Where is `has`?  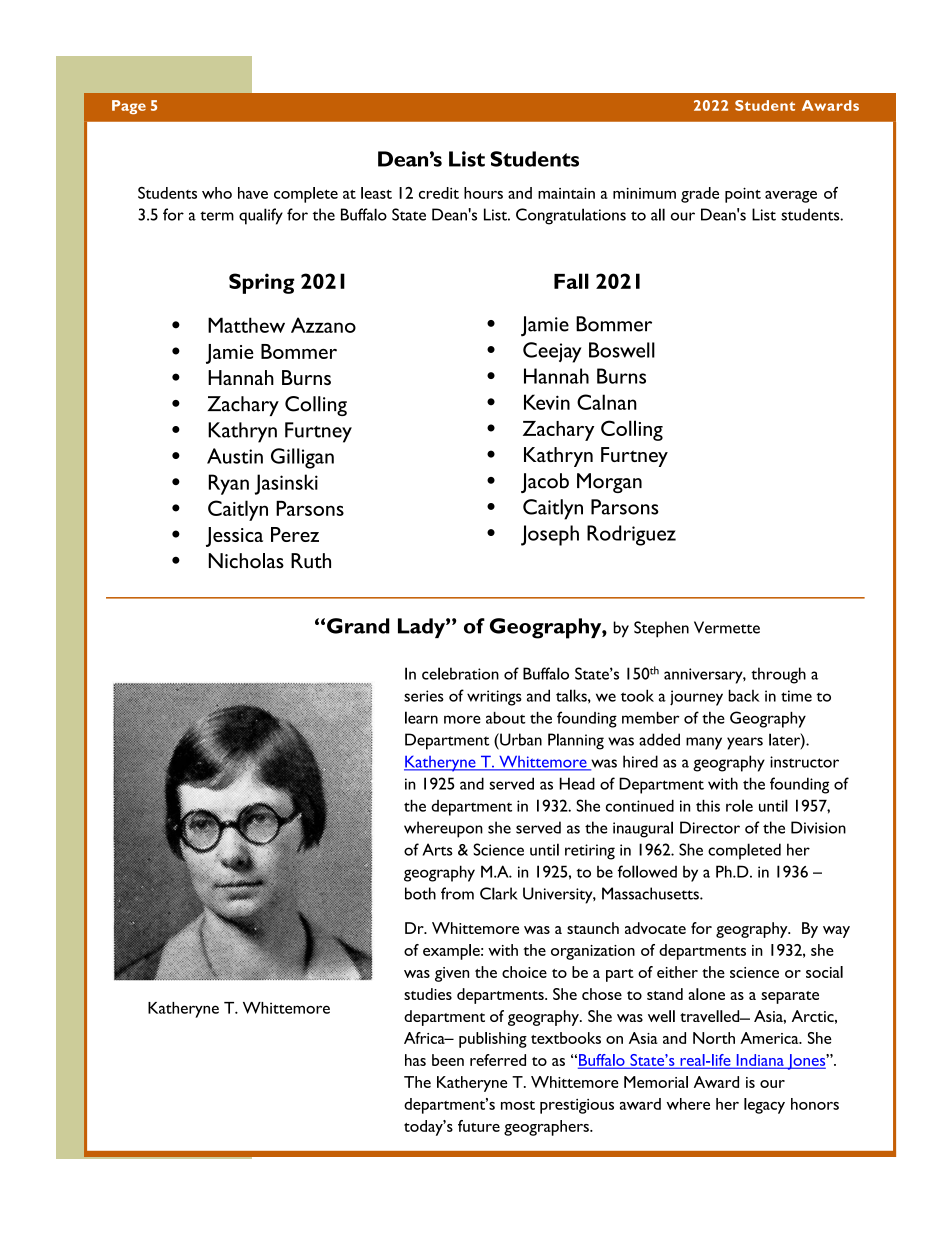
has is located at coordinates (415, 1060).
